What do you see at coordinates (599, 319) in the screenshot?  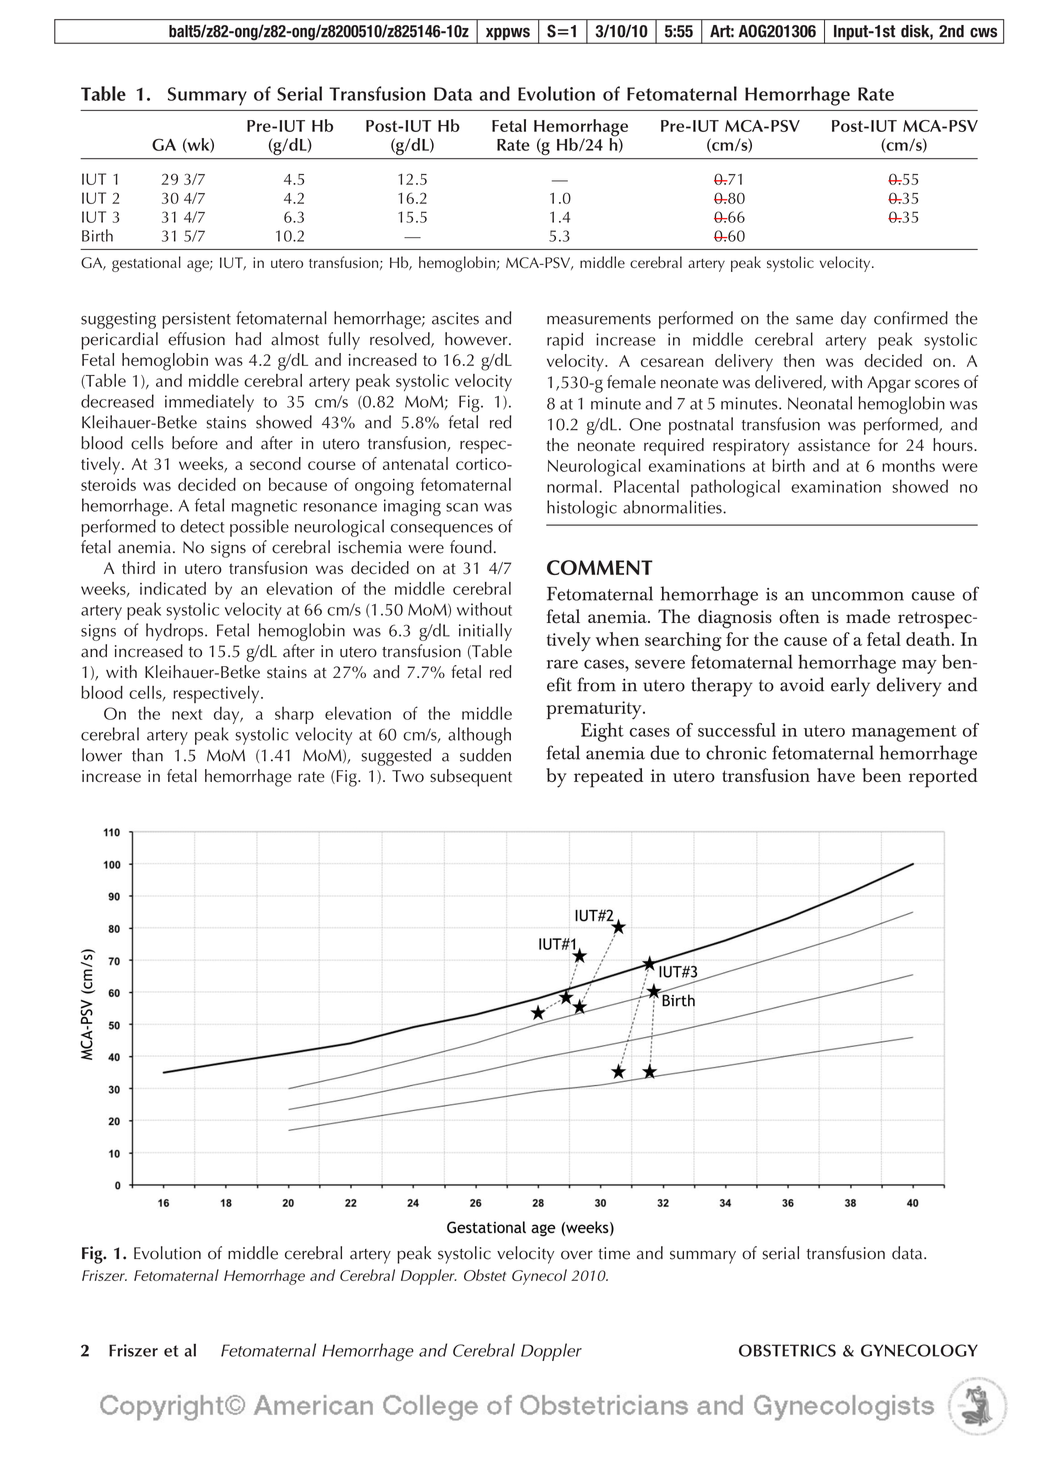 I see `measurements` at bounding box center [599, 319].
